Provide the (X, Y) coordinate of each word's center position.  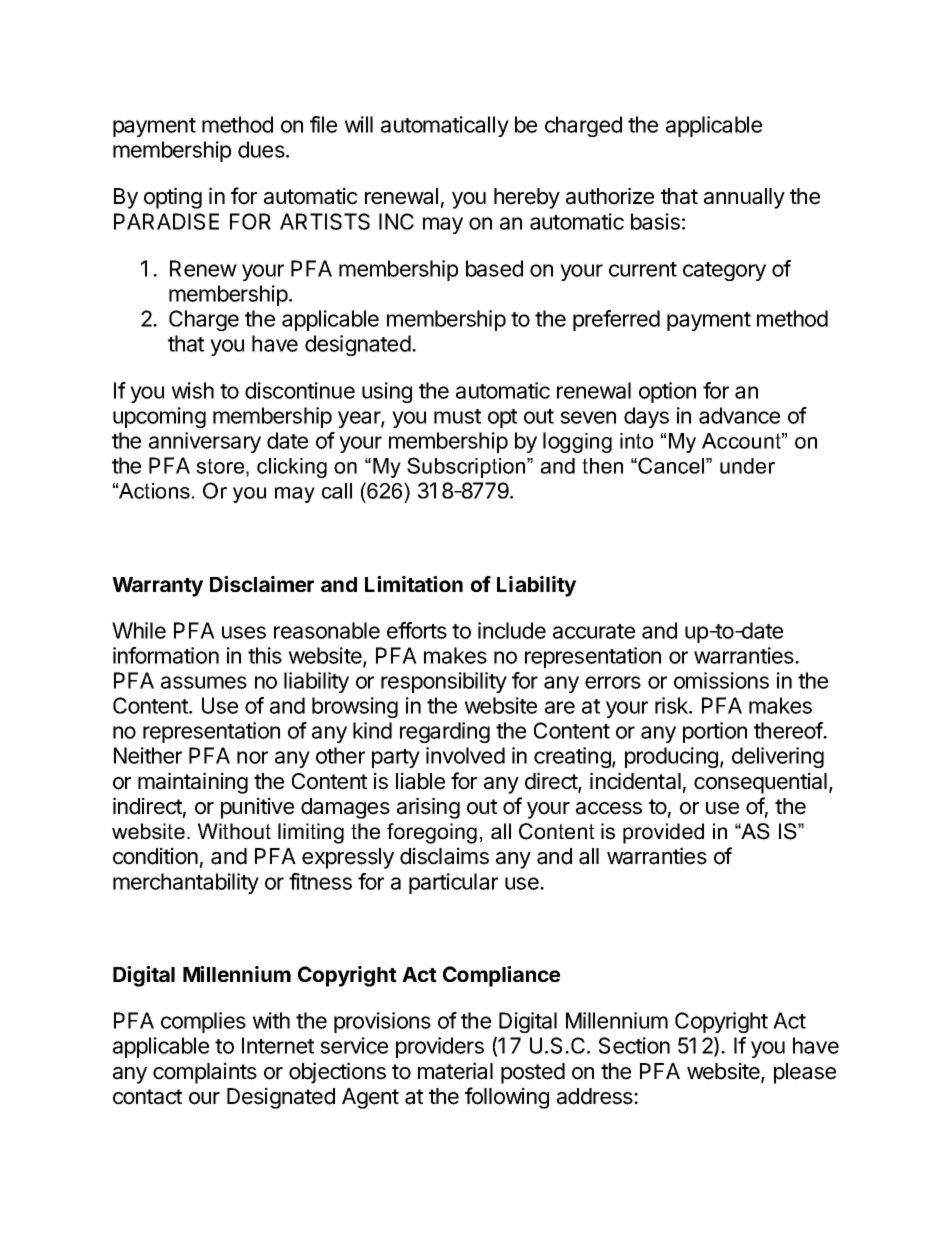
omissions (721, 680)
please (805, 1073)
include (512, 630)
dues (262, 149)
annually (744, 198)
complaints (205, 1073)
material (455, 1071)
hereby (527, 198)
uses (244, 632)
